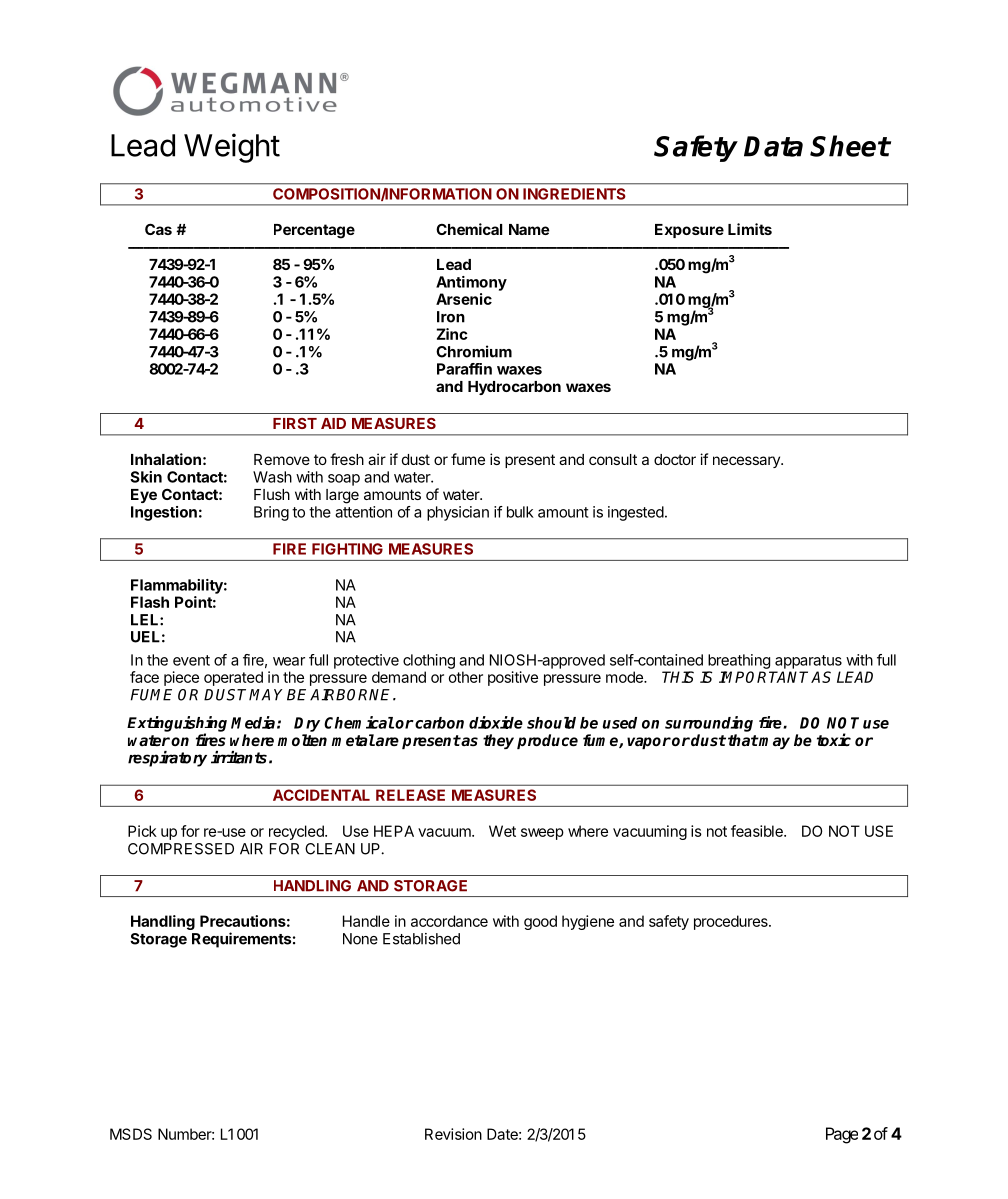 Image resolution: width=1008 pixels, height=1199 pixels. I want to click on Data, so click(773, 146).
